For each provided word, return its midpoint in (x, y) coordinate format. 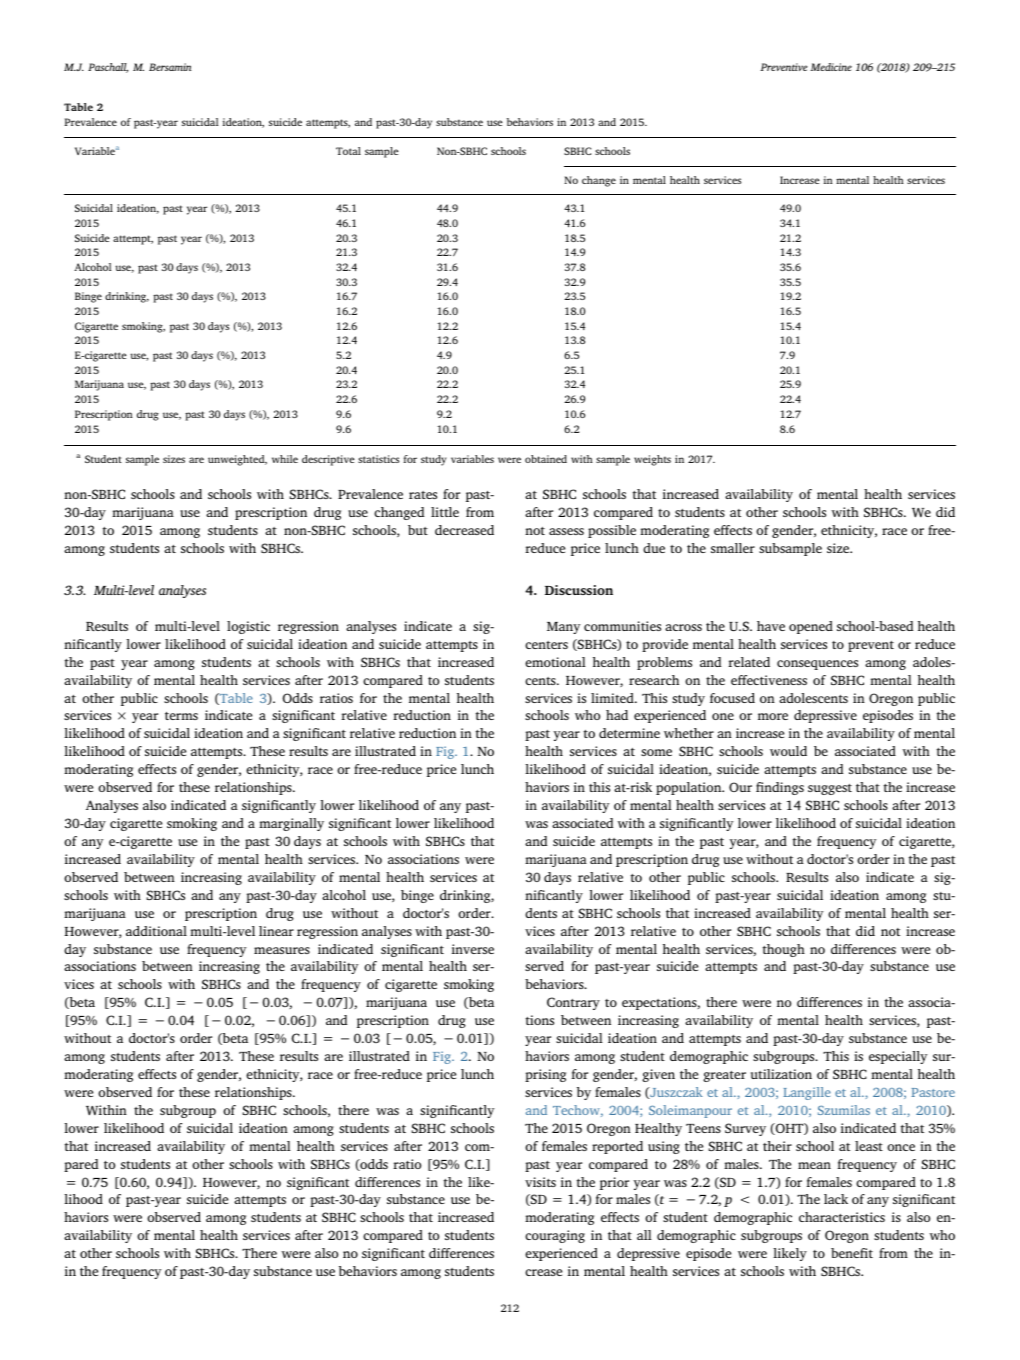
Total (348, 151)
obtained (546, 459)
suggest (830, 789)
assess (566, 531)
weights (652, 460)
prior (614, 1183)
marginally (291, 824)
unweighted (237, 460)
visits (540, 1182)
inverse (473, 949)
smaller (733, 548)
